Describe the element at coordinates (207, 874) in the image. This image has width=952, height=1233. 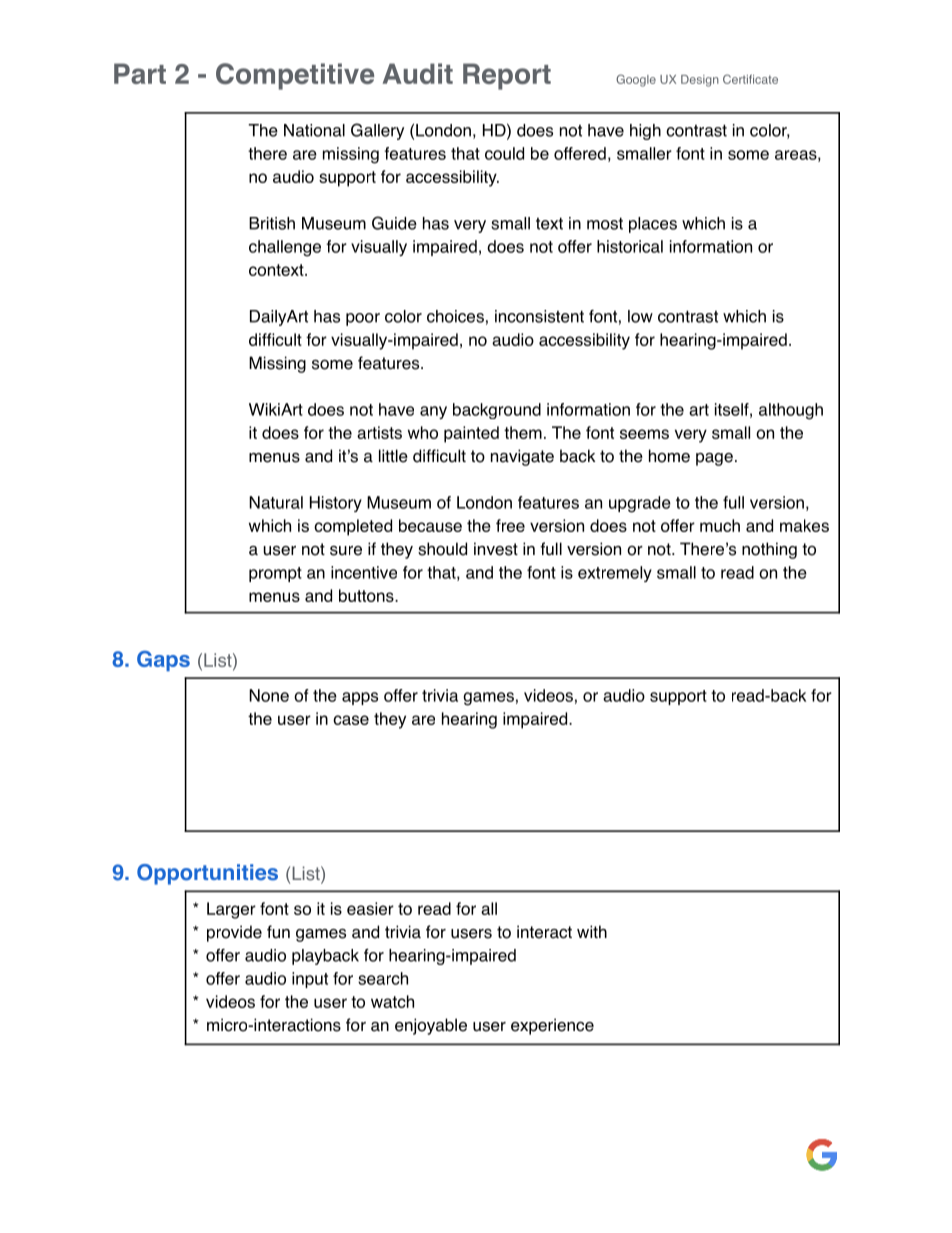
I see `Opportunities` at that location.
